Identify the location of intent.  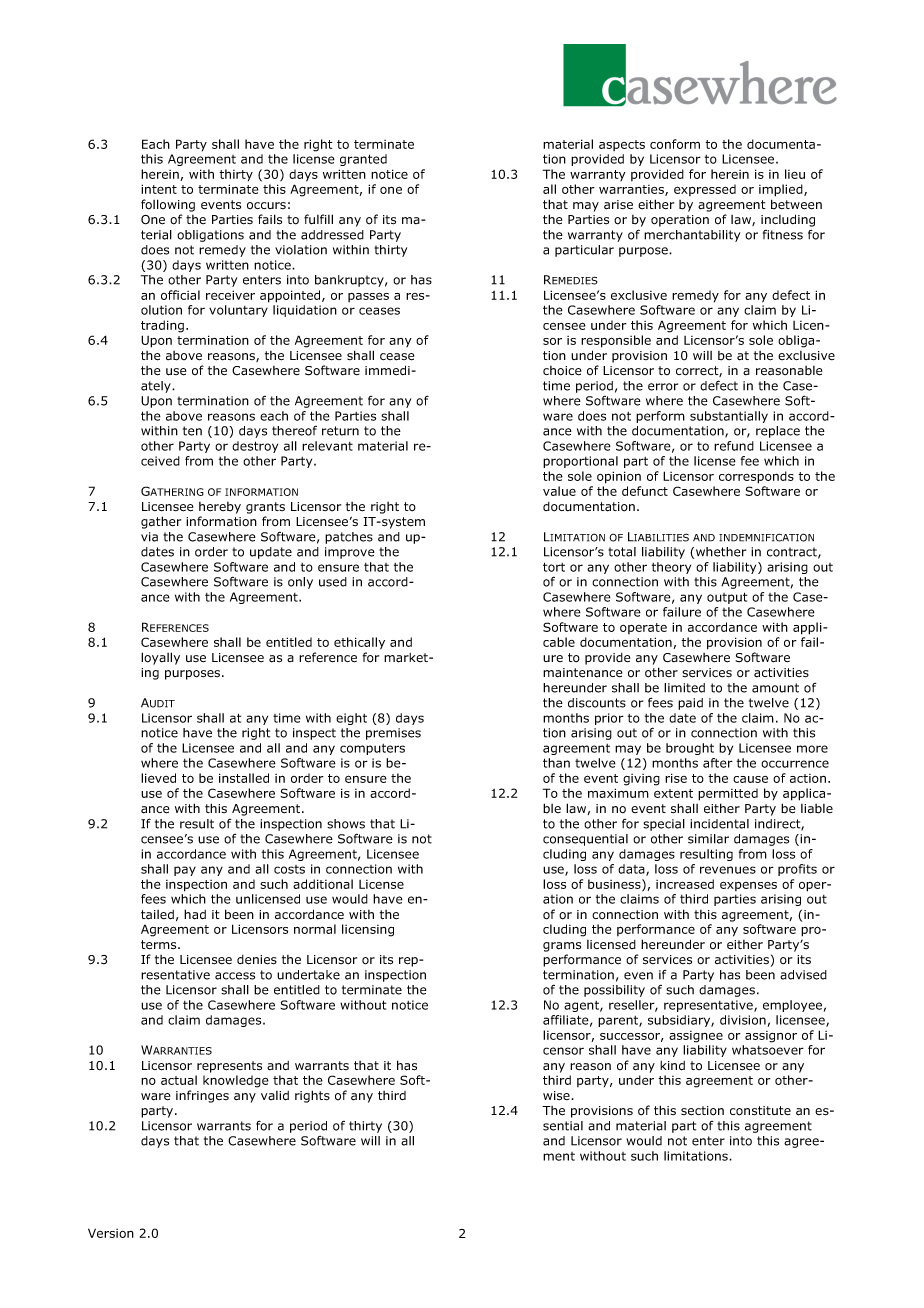
(159, 189).
